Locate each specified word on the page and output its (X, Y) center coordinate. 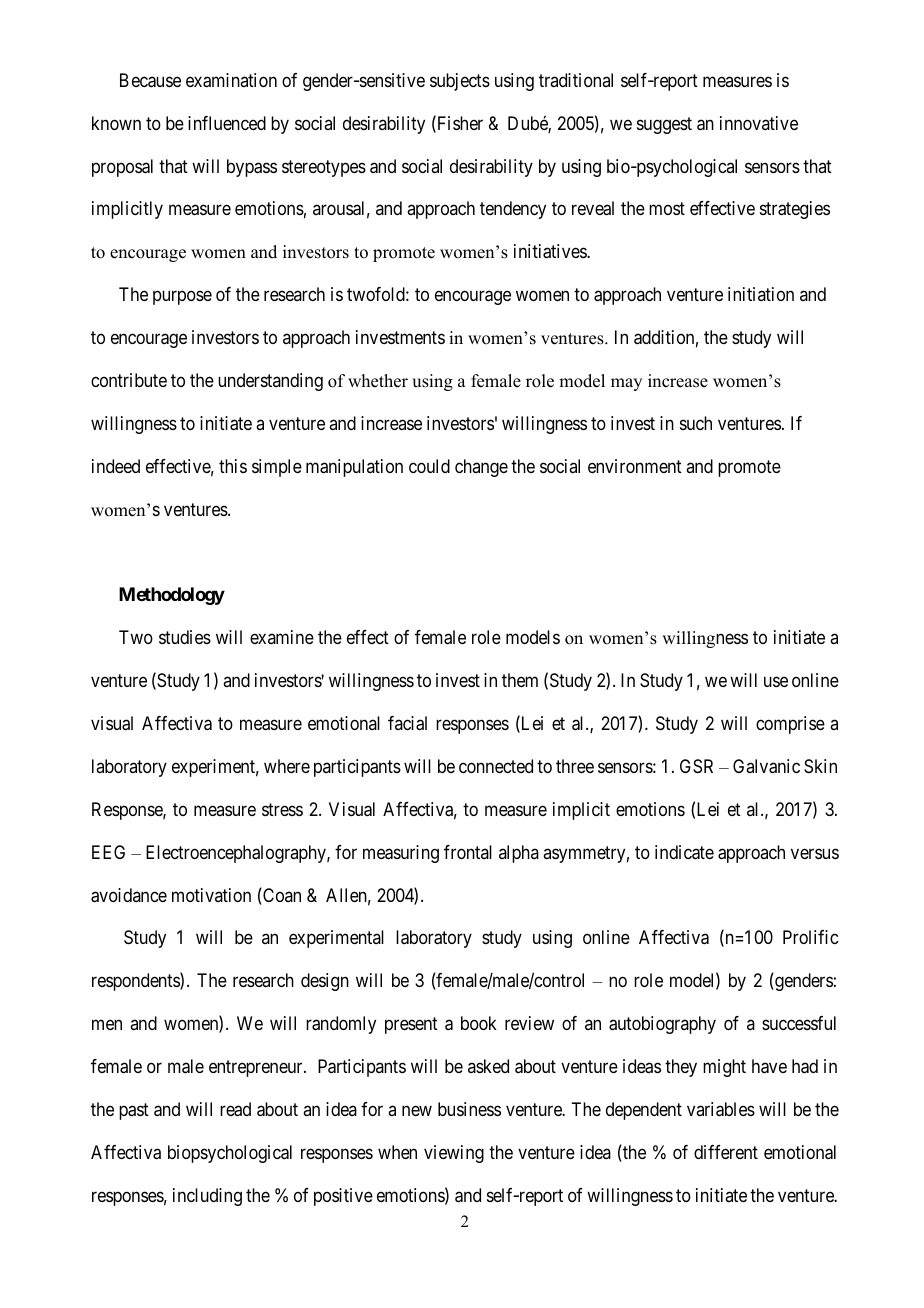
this (233, 466)
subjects (460, 82)
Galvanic (766, 766)
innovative (759, 123)
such (696, 423)
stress (282, 809)
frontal (468, 852)
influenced (227, 123)
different (726, 1152)
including (207, 1197)
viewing (454, 1154)
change (481, 468)
